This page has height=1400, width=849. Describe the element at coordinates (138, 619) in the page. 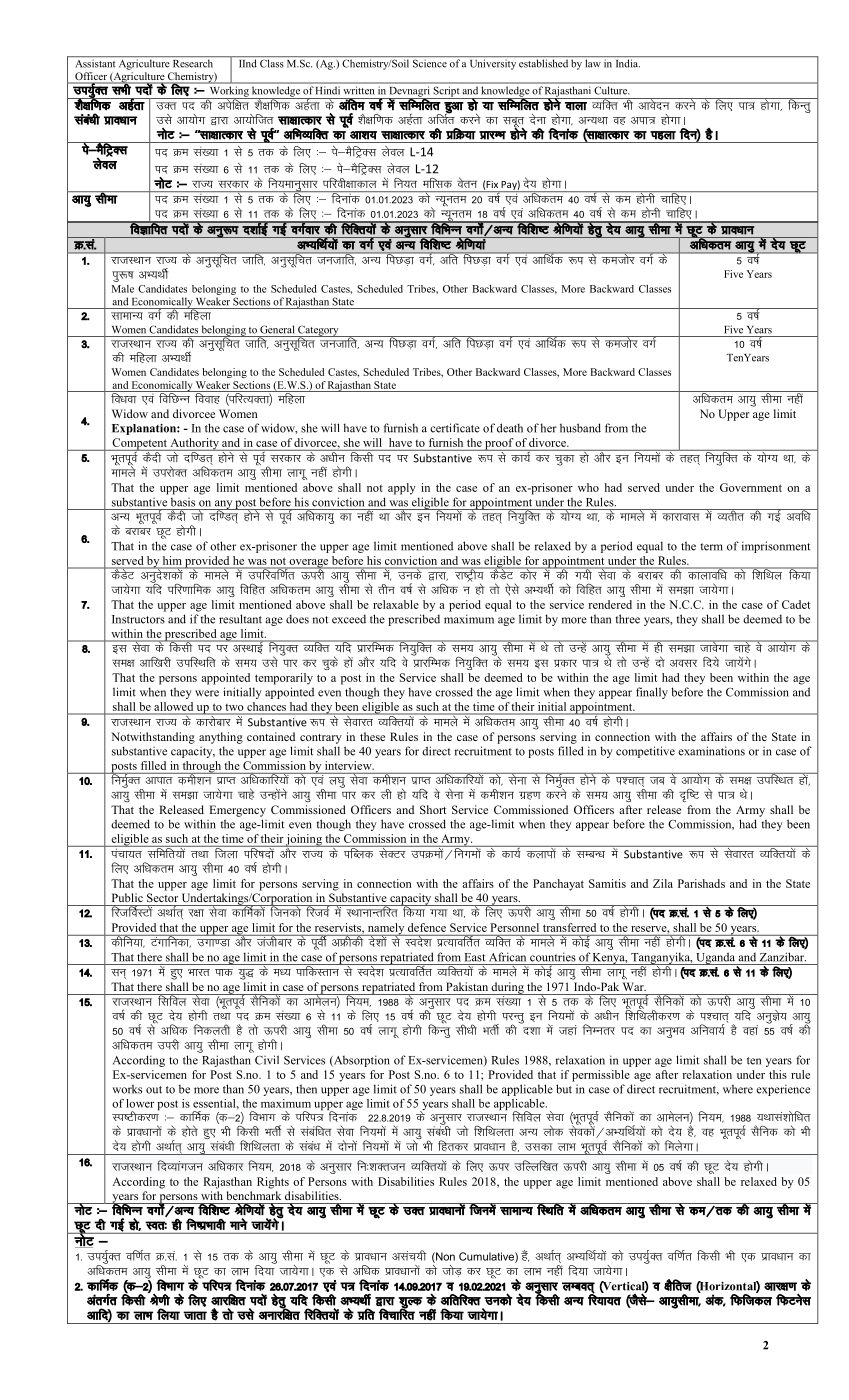

I see `Instructors` at that location.
